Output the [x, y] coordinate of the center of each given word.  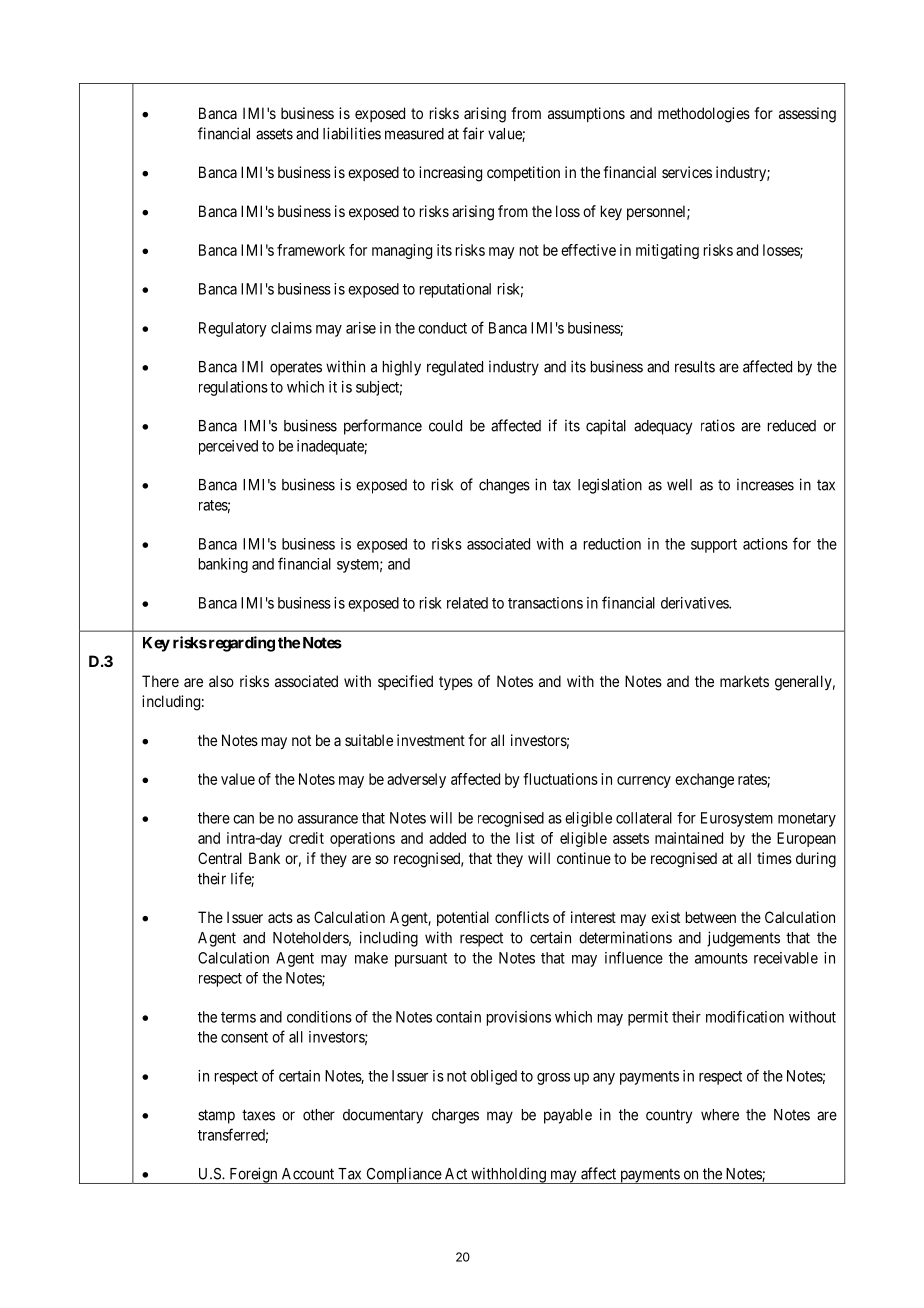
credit [306, 838]
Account [308, 1174]
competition [523, 173]
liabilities [352, 133]
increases [765, 484]
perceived [228, 447]
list [525, 838]
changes [504, 486]
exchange [704, 780]
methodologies [704, 115]
